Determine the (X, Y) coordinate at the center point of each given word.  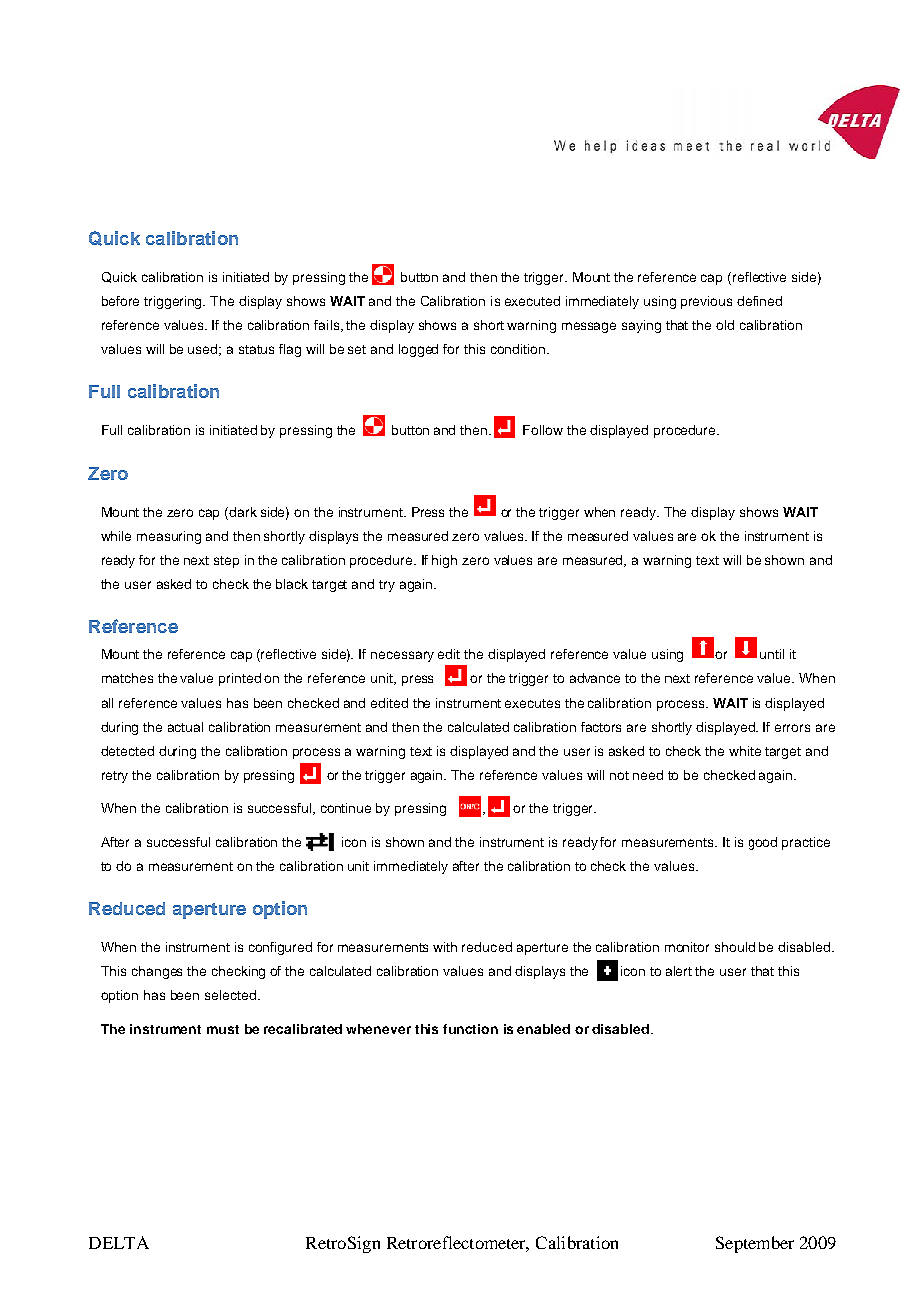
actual (185, 727)
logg (411, 350)
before (120, 301)
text (707, 560)
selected (230, 995)
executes (532, 703)
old (725, 325)
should (735, 947)
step (226, 562)
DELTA (119, 1242)
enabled (543, 1029)
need (648, 775)
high (444, 561)
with (445, 947)
